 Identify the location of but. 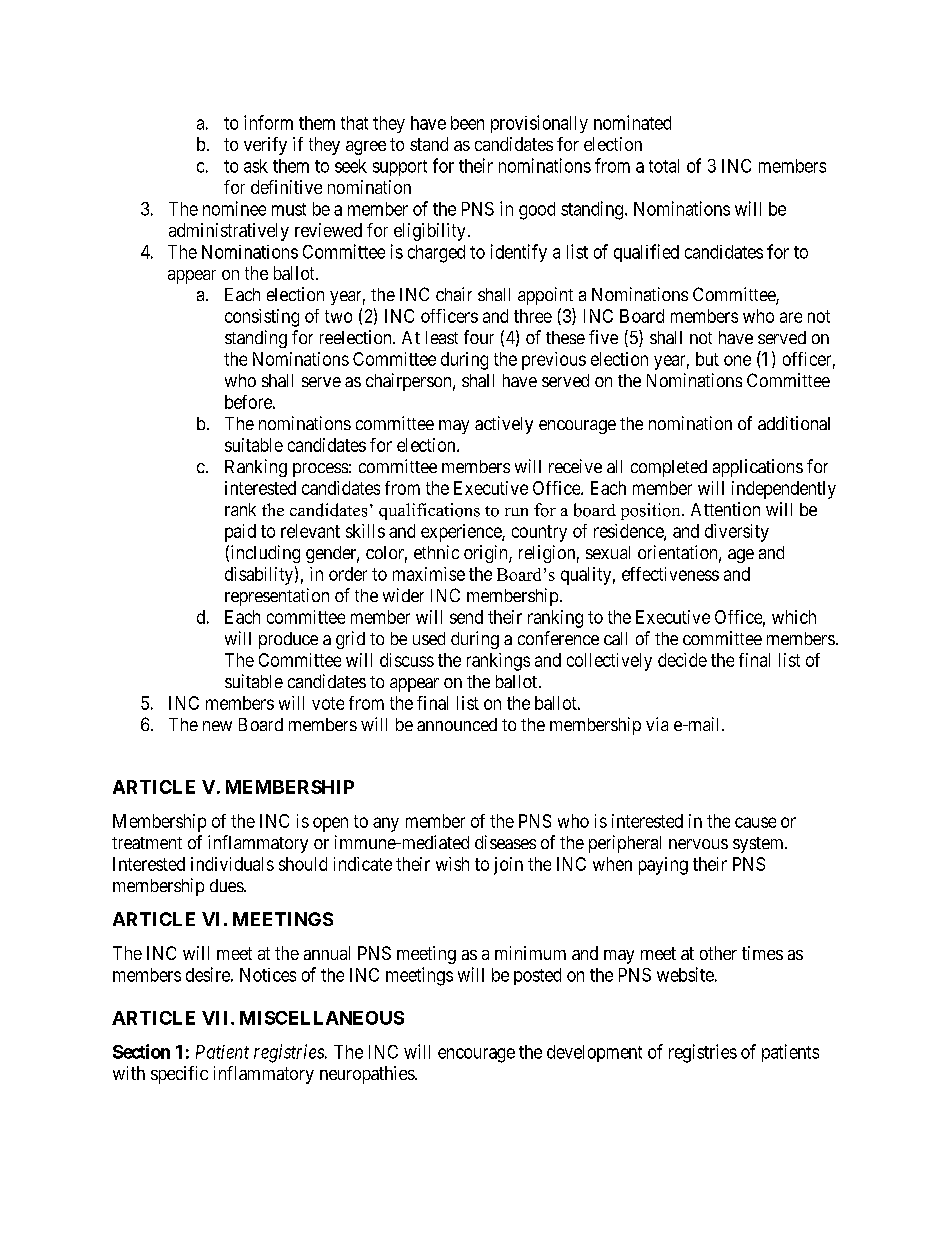
(707, 359).
